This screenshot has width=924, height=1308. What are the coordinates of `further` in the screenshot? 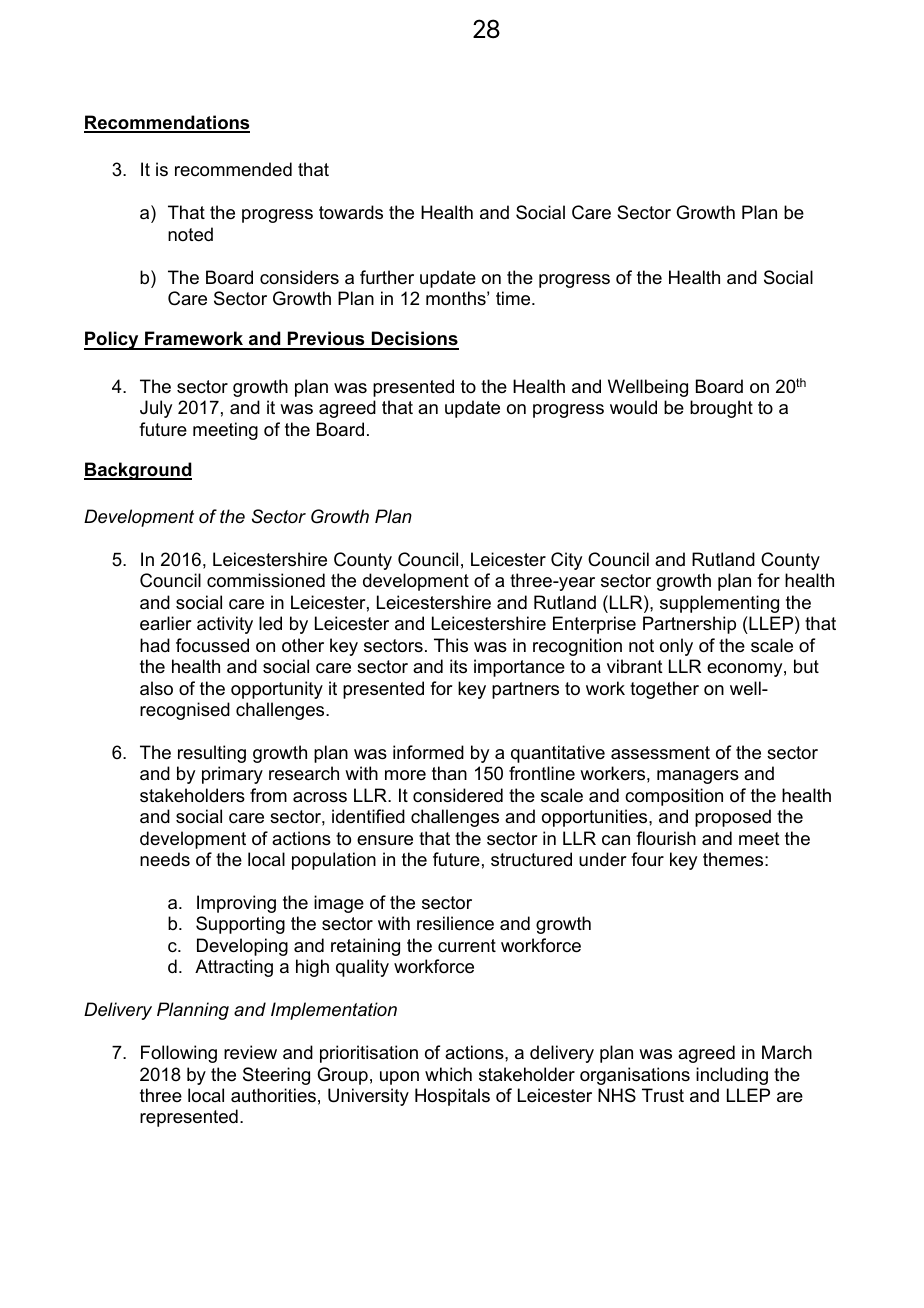 It's located at (387, 277).
